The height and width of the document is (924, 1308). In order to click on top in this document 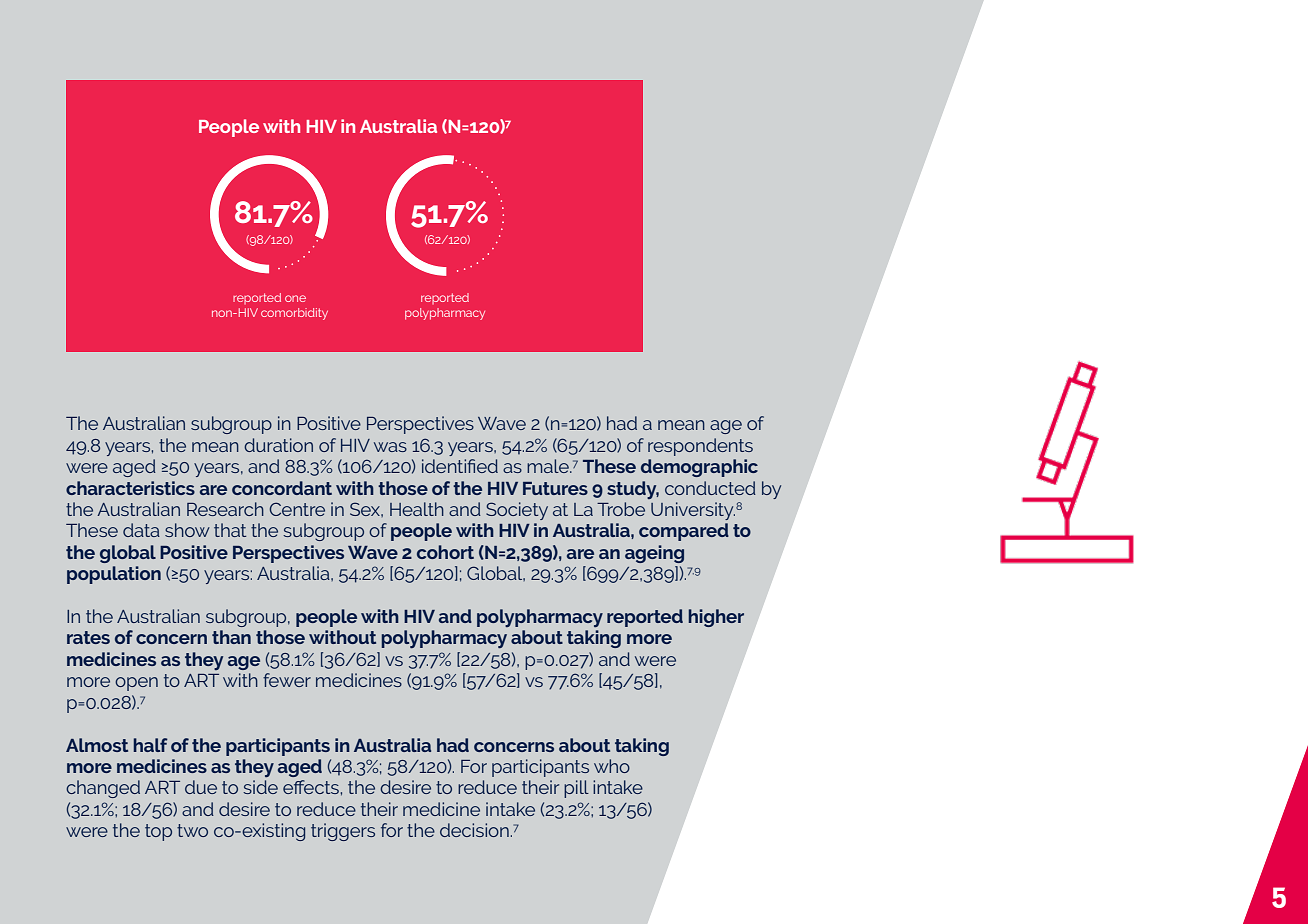, I will do `click(158, 832)`.
